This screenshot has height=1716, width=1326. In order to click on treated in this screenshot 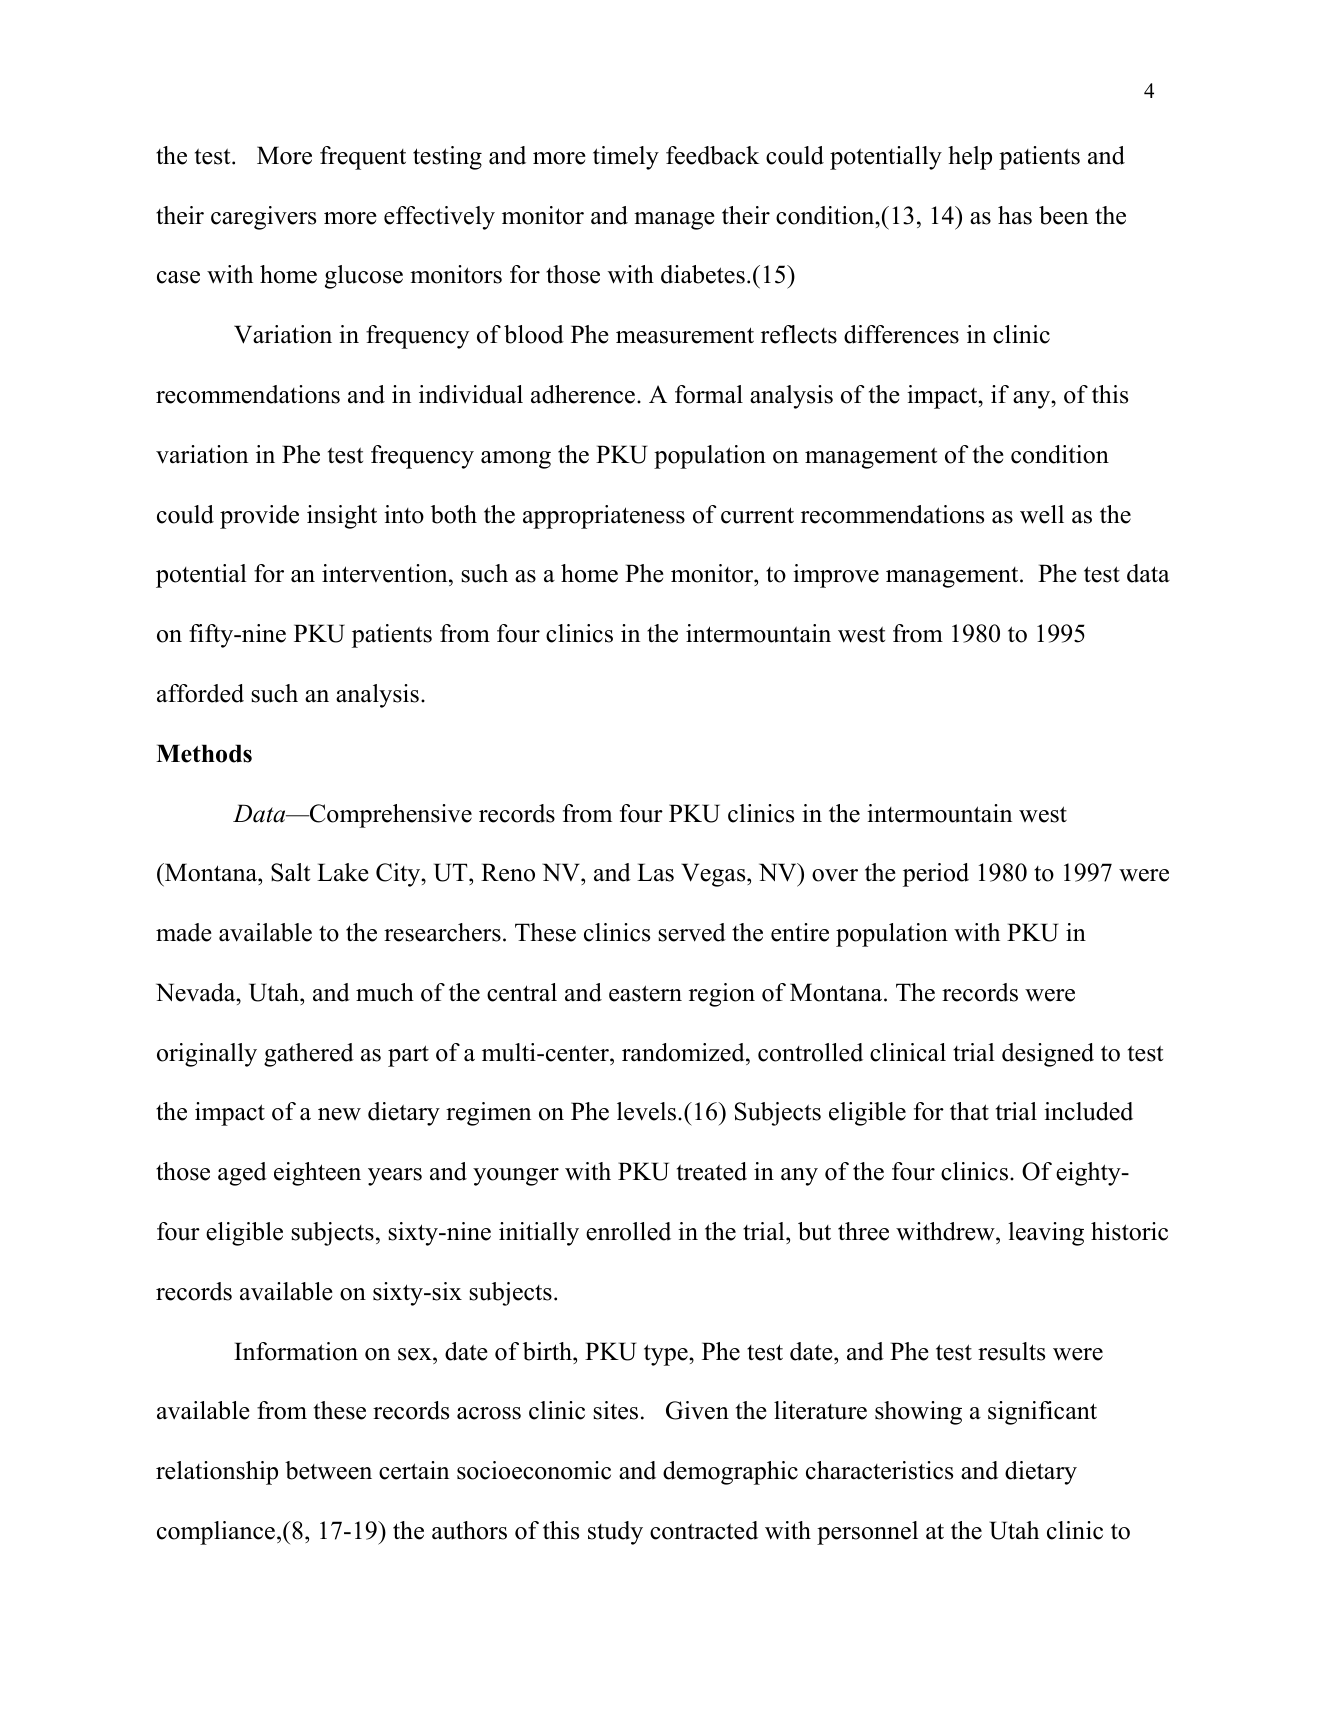, I will do `click(712, 1171)`.
